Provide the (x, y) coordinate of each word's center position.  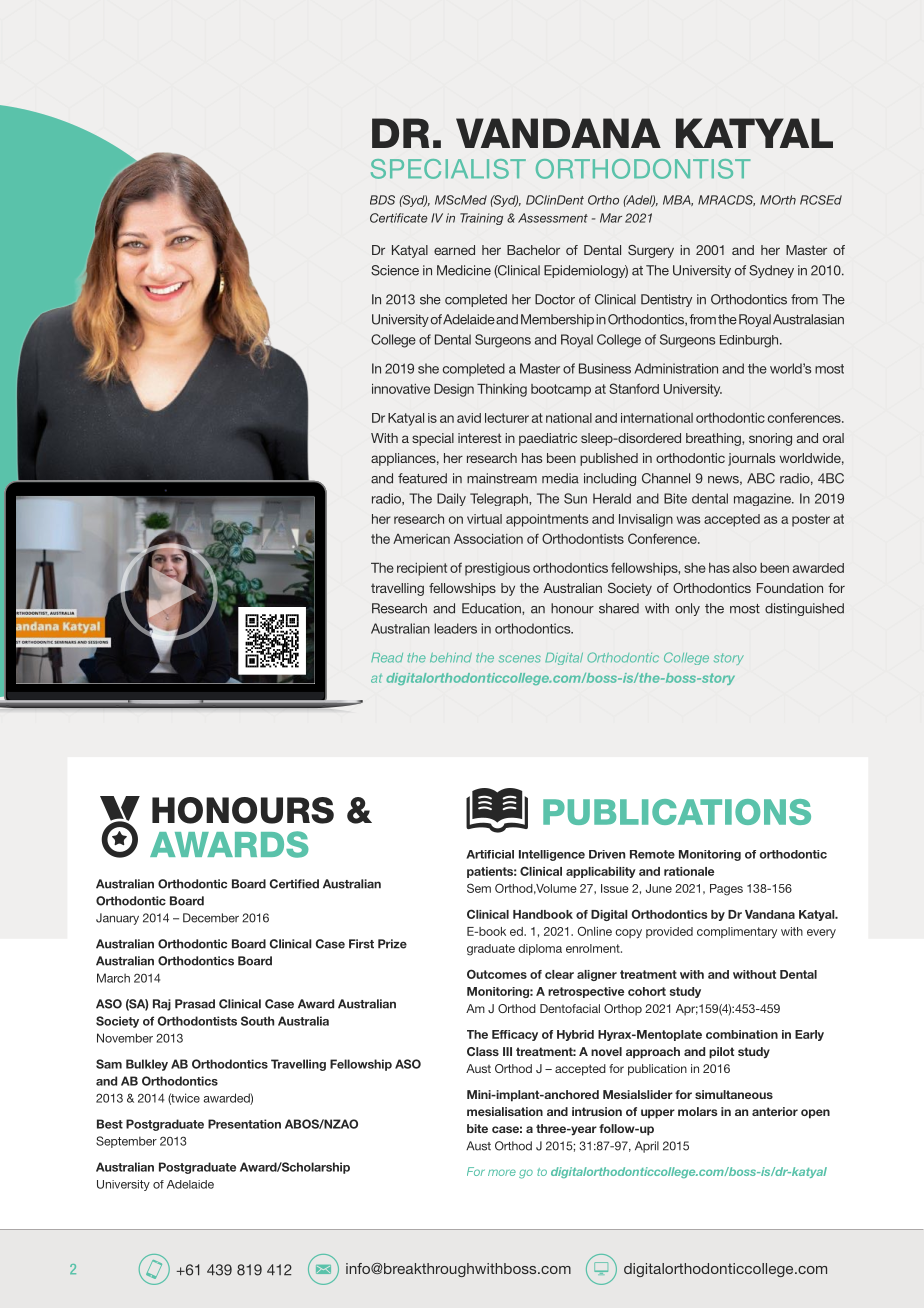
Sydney (771, 271)
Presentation (244, 1124)
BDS (382, 200)
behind (451, 658)
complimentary (737, 933)
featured (422, 478)
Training (481, 219)
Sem (479, 888)
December (211, 918)
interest (479, 438)
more (502, 1172)
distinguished (804, 609)
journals (751, 459)
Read (387, 658)
